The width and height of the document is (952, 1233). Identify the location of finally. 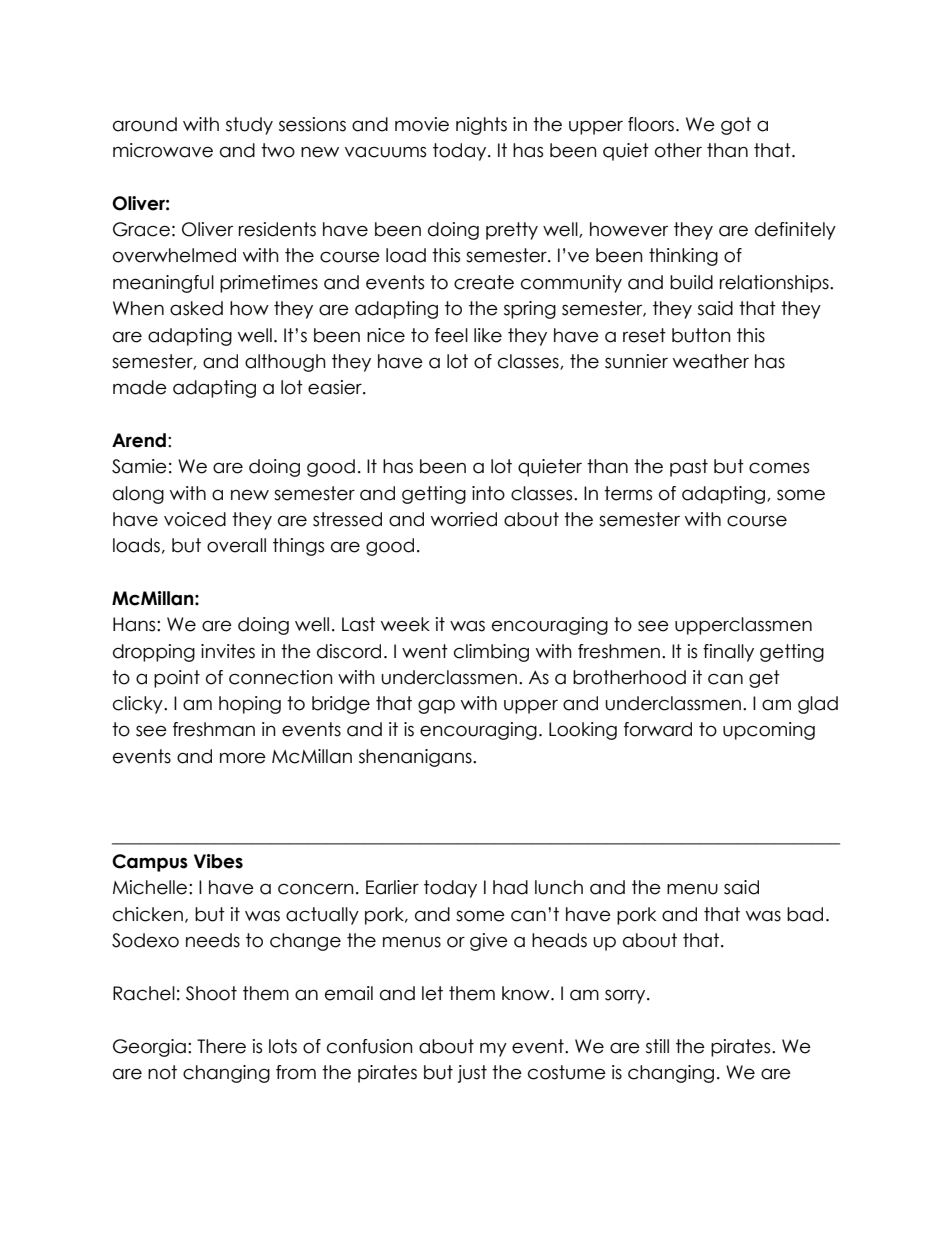
(728, 653).
